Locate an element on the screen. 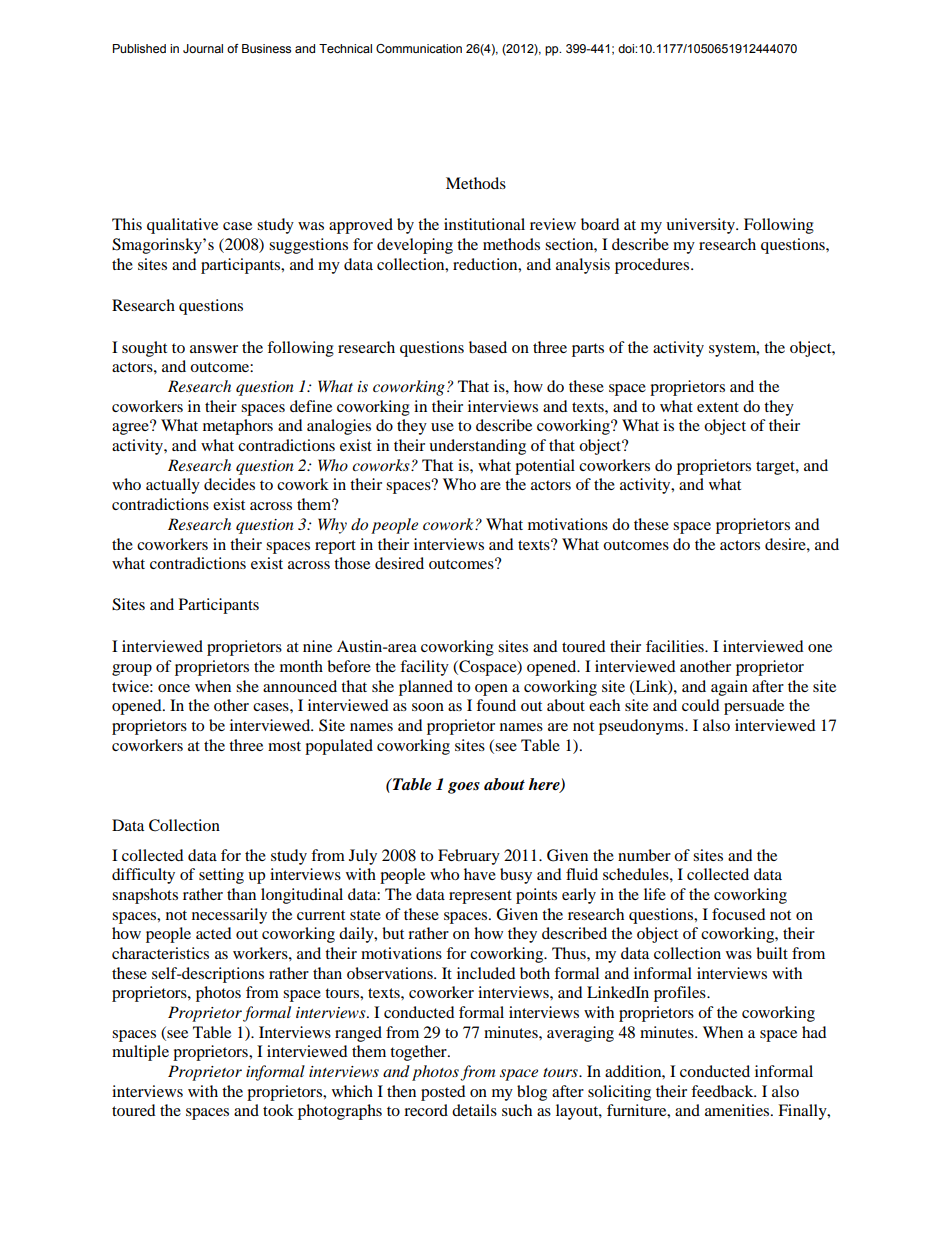 The image size is (952, 1233). posted is located at coordinates (443, 1093).
